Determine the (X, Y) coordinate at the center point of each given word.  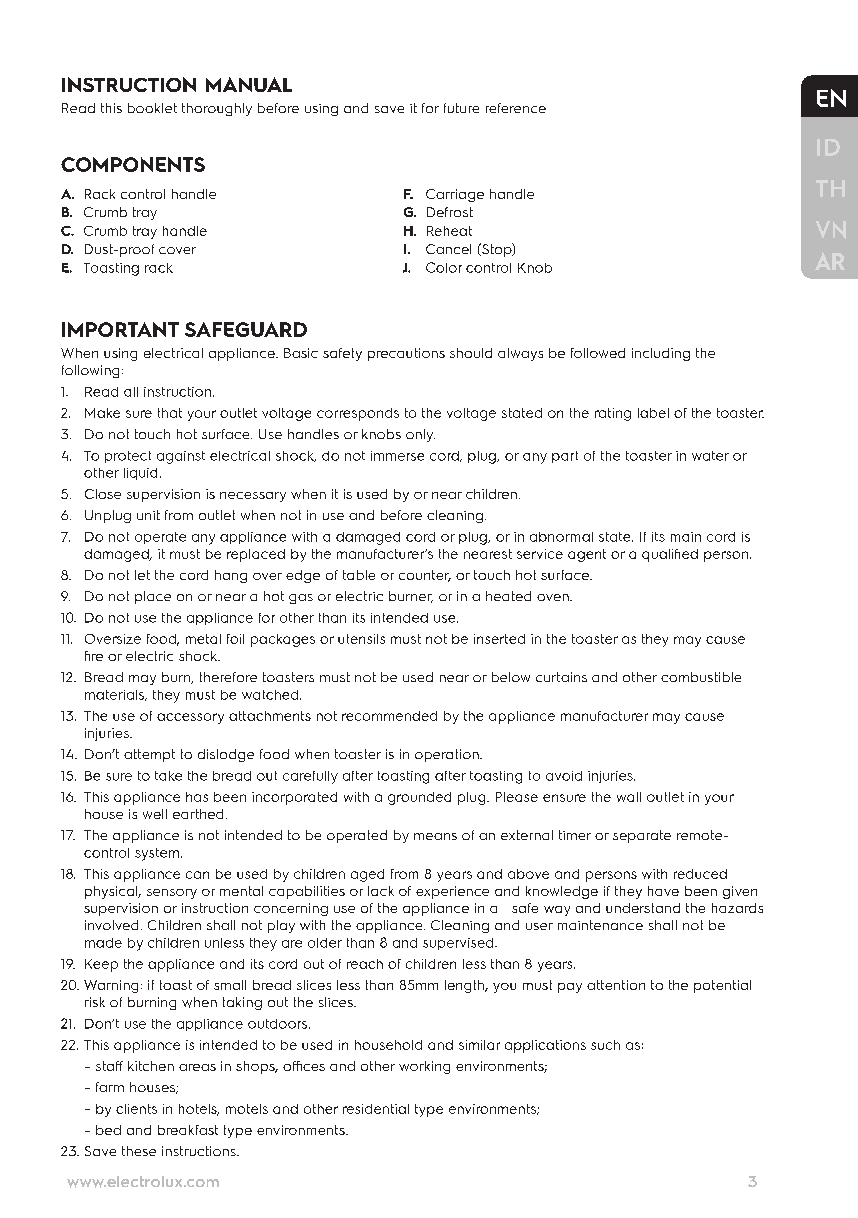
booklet (152, 108)
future (461, 108)
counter (425, 576)
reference (516, 108)
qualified (670, 555)
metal (203, 639)
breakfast (188, 1130)
